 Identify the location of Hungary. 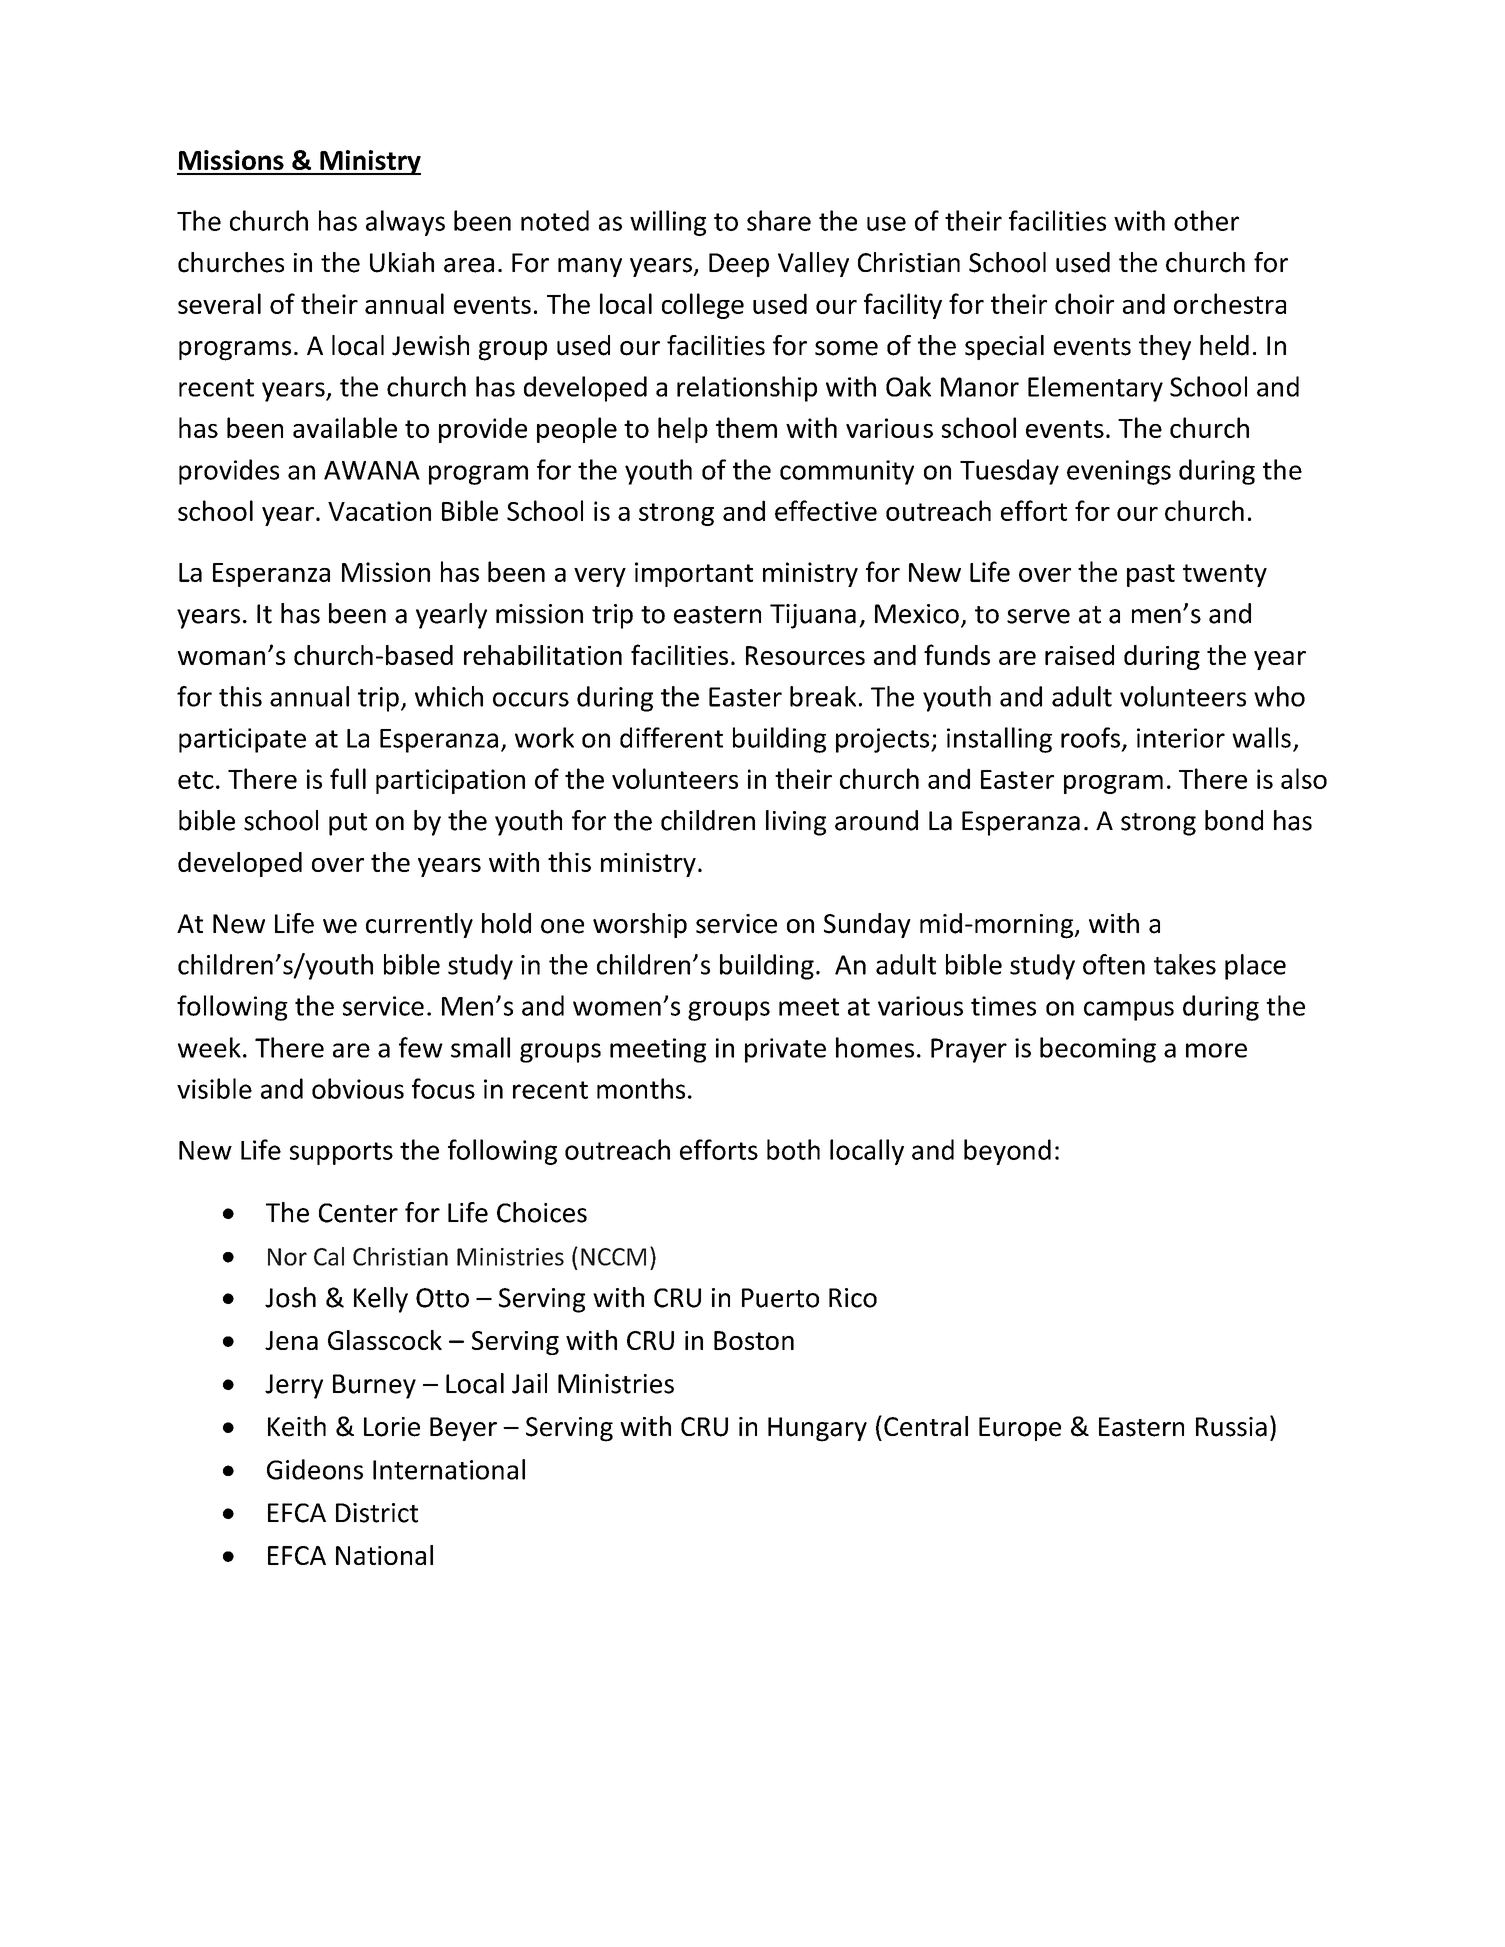
(817, 1429).
